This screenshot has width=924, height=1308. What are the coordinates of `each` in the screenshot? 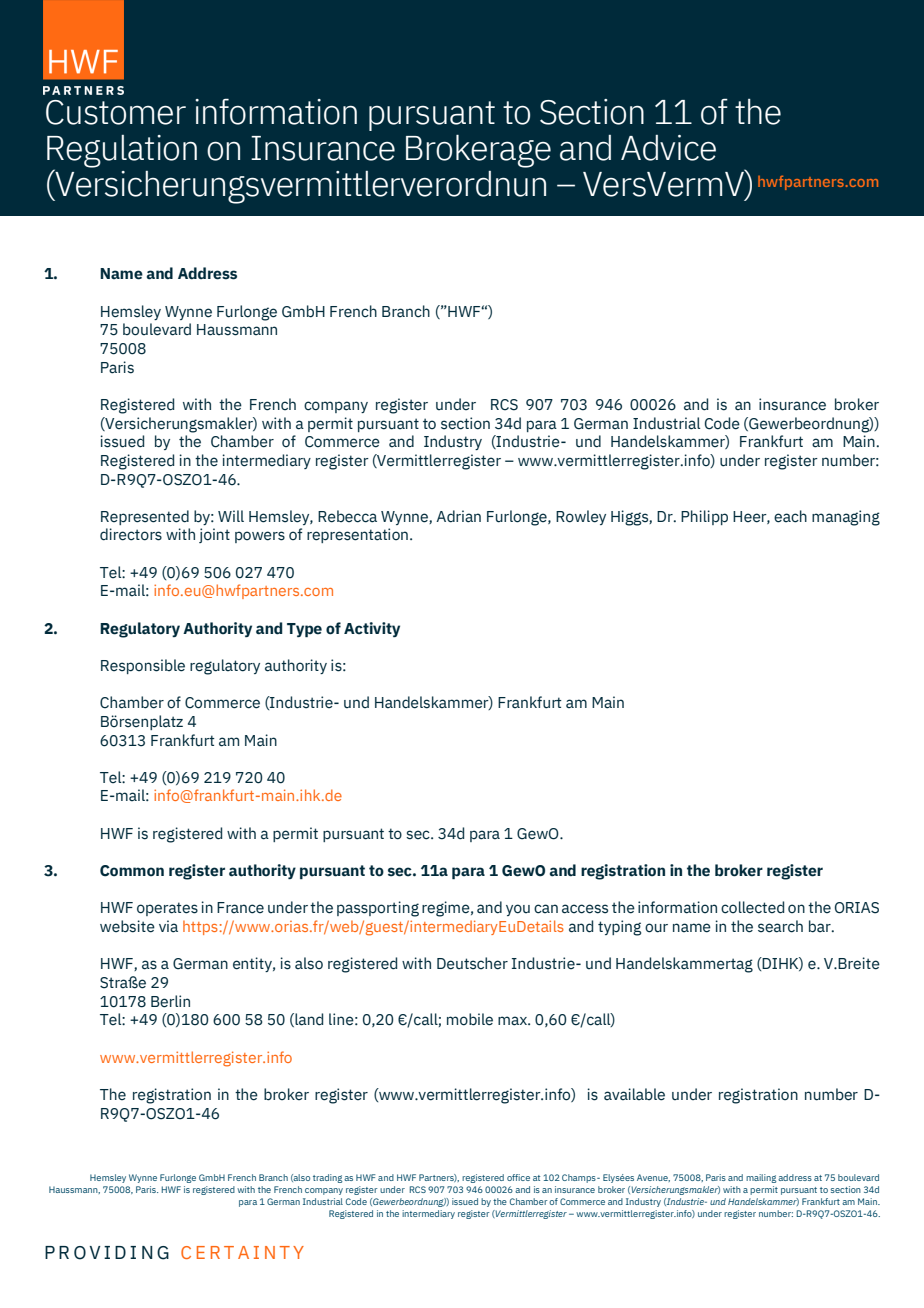 It's located at (790, 516).
